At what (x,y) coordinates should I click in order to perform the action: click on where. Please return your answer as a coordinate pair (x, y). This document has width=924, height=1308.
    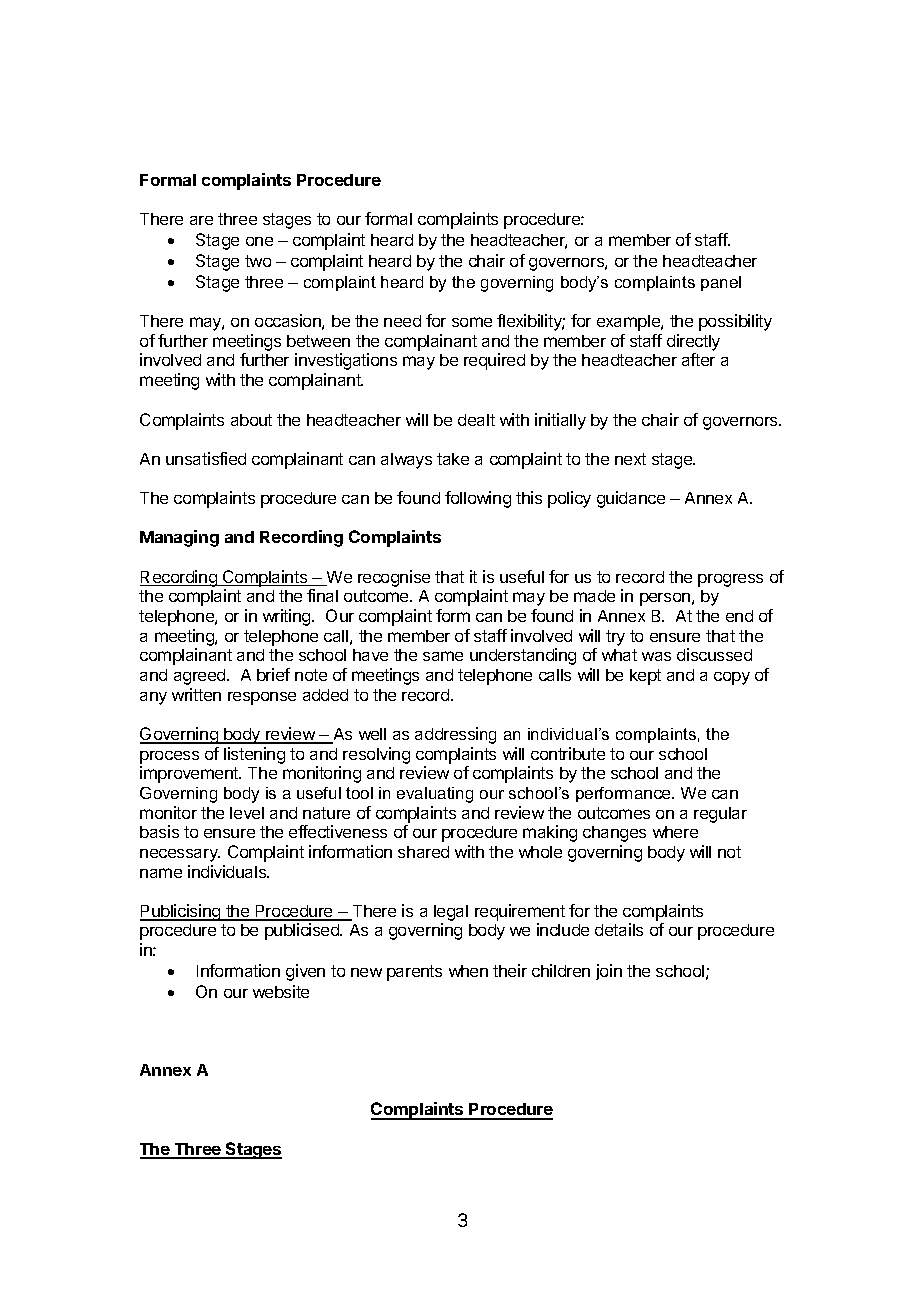
    Looking at the image, I should click on (675, 832).
